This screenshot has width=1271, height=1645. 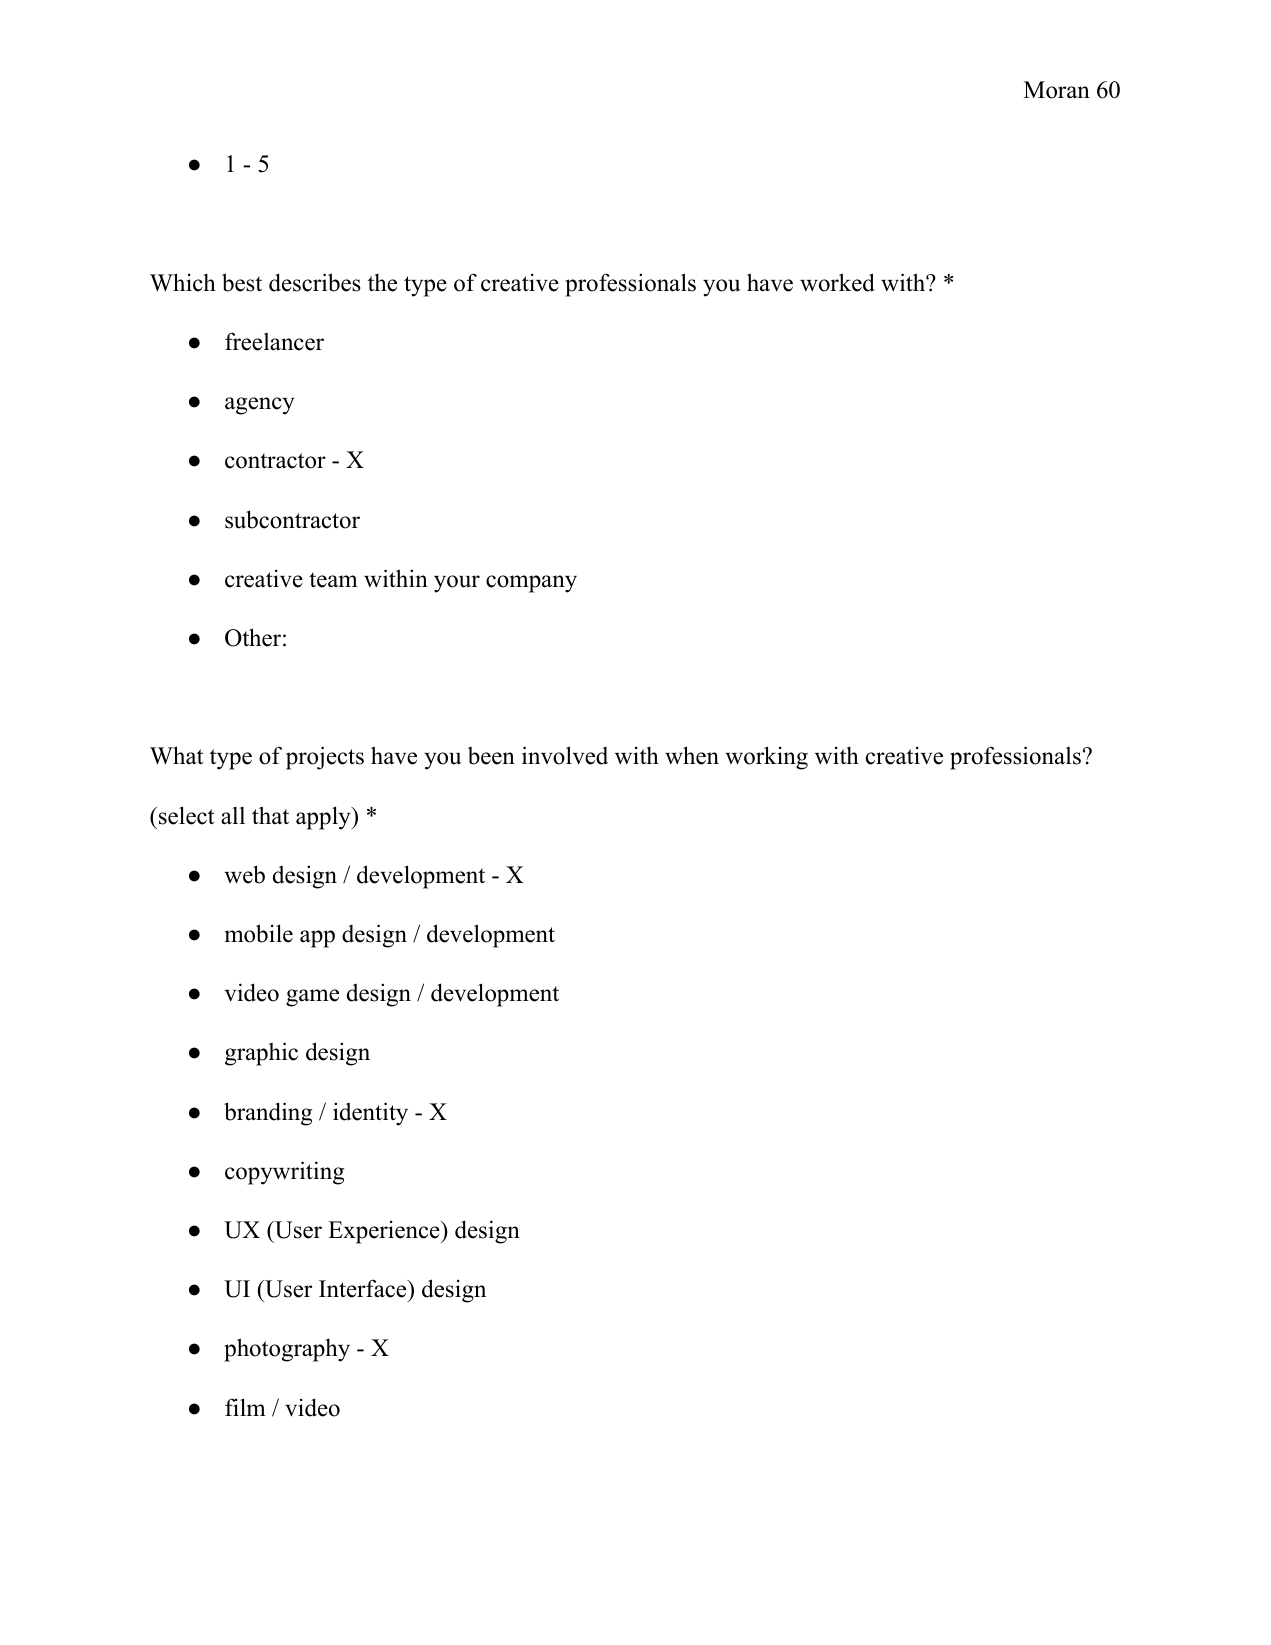 What do you see at coordinates (766, 758) in the screenshot?
I see `working` at bounding box center [766, 758].
